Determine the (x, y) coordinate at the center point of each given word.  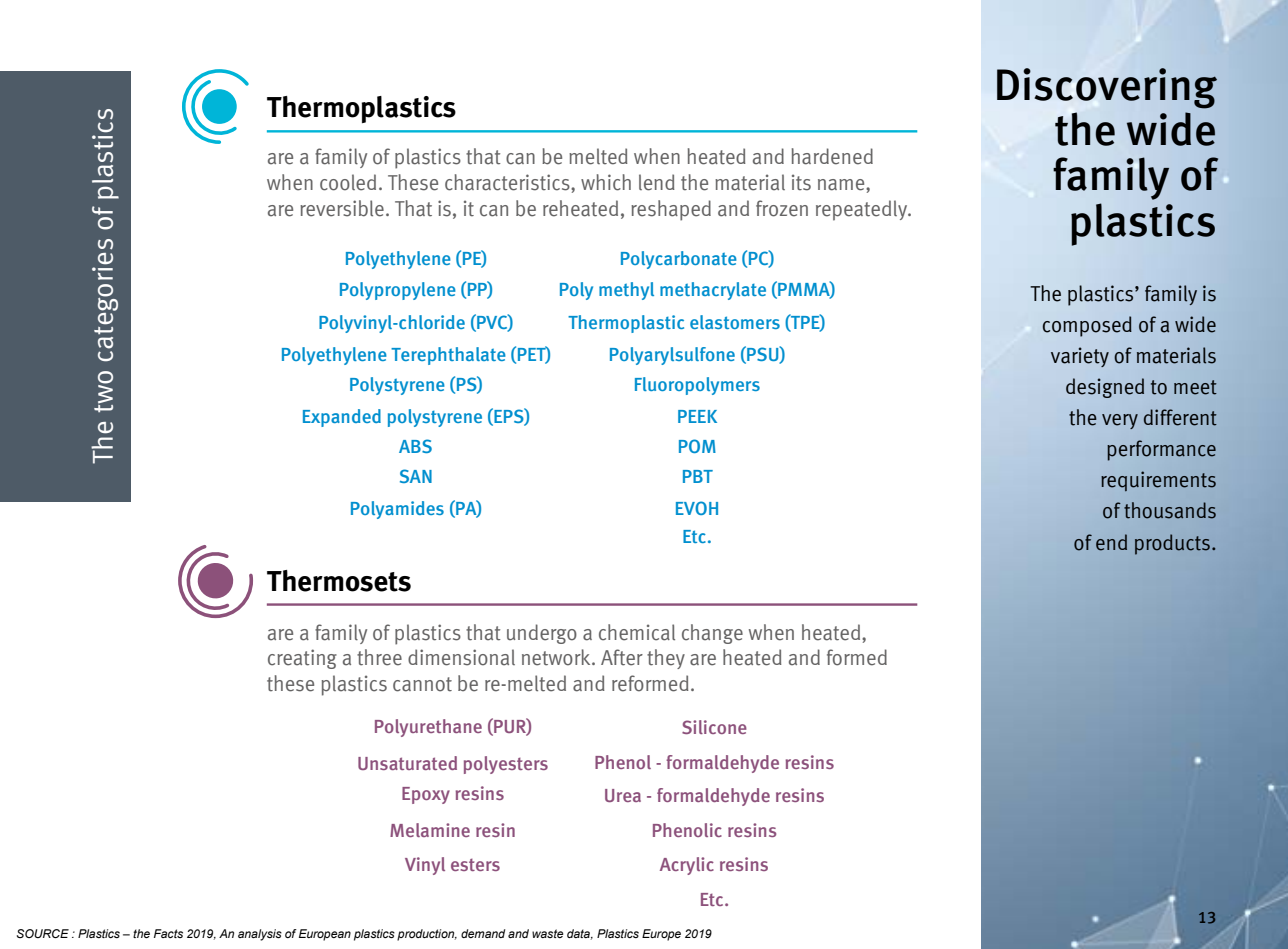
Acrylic (687, 866)
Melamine (430, 830)
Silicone (714, 727)
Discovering (1107, 88)
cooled (348, 182)
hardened (832, 156)
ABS (415, 446)
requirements (1158, 481)
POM (697, 446)
